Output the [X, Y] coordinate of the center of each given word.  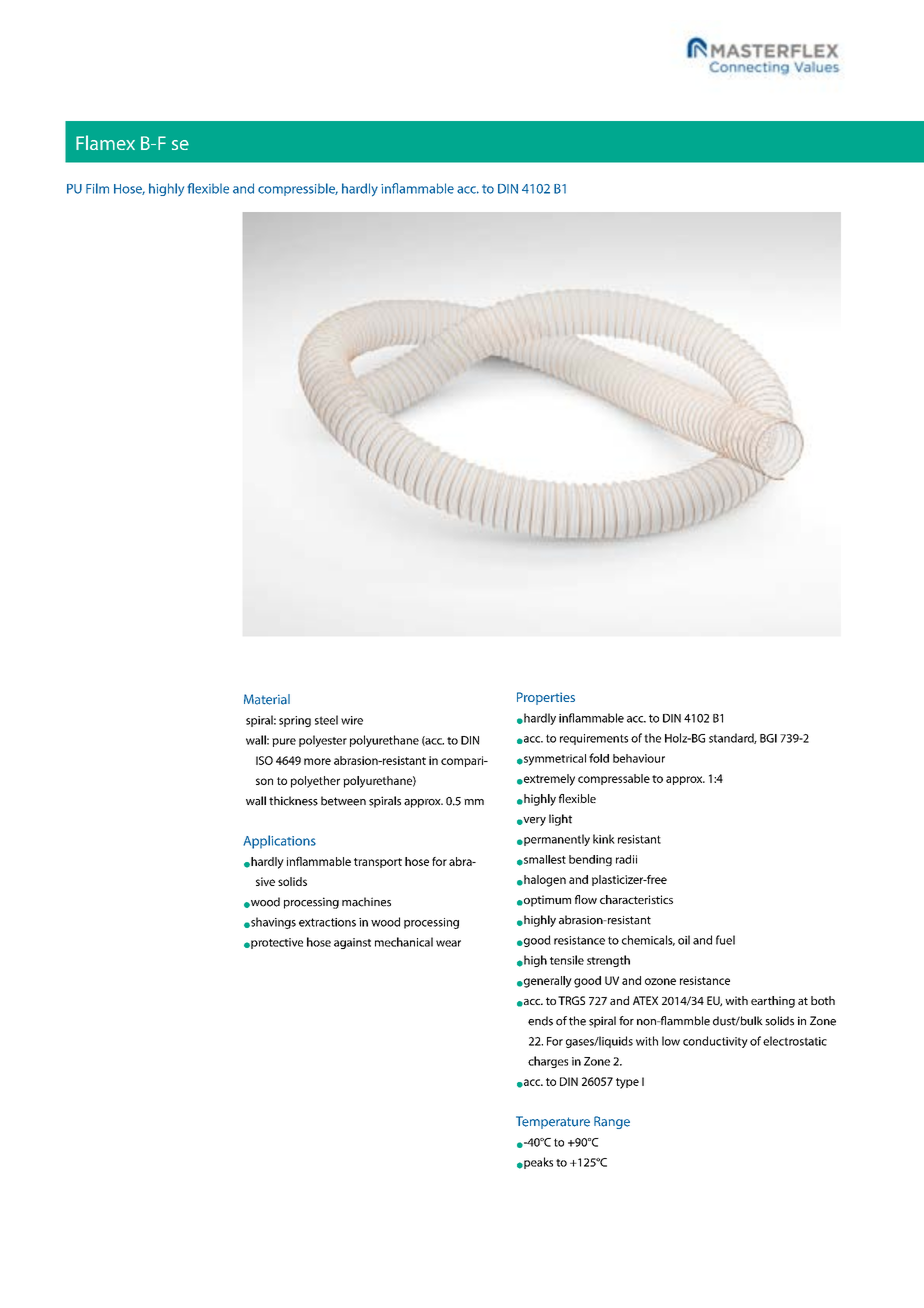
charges [548, 1062]
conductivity [715, 1042]
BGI [768, 738]
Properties [546, 698]
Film [97, 188]
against [352, 943]
